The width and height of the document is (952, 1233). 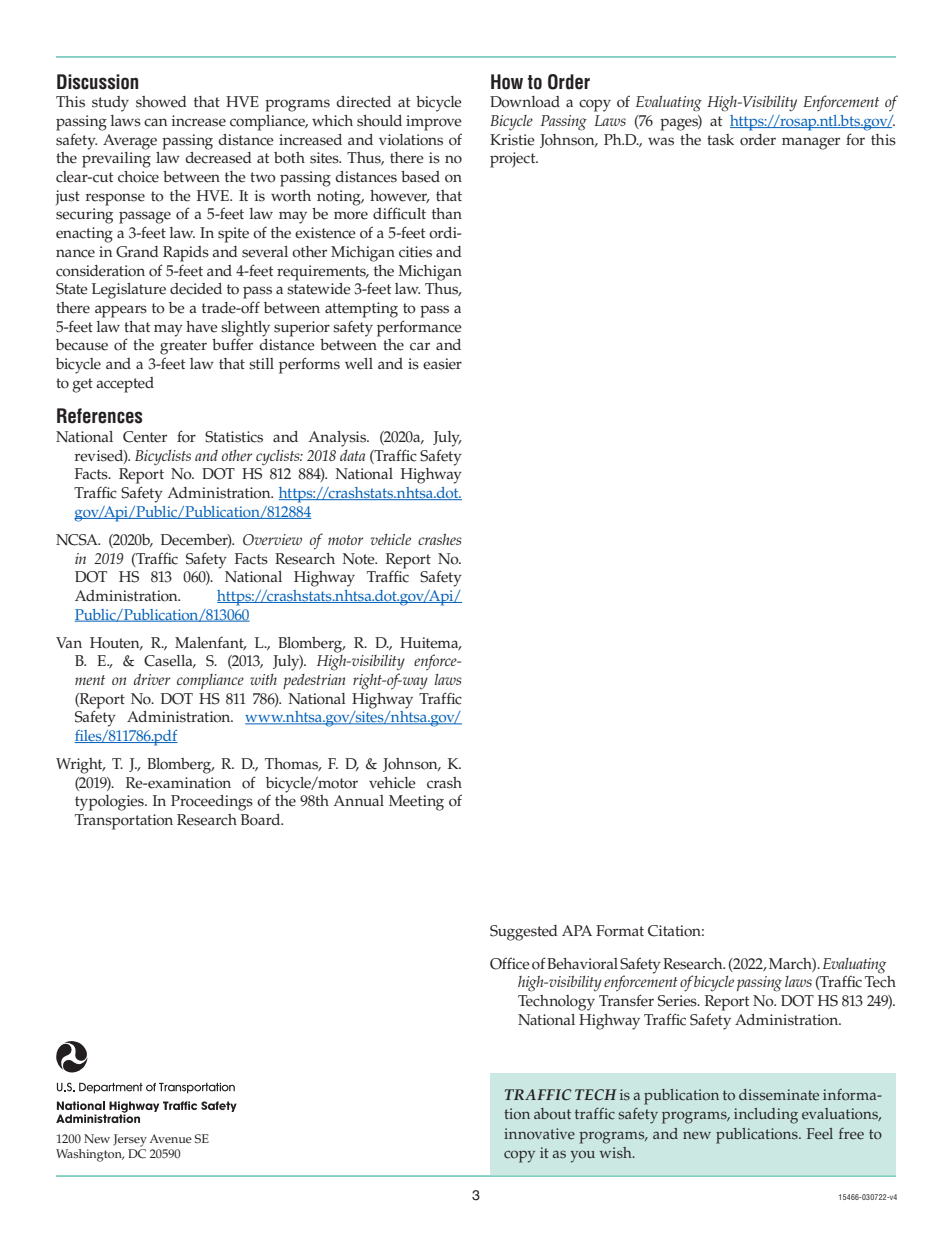 What do you see at coordinates (359, 559) in the document?
I see `Note` at bounding box center [359, 559].
